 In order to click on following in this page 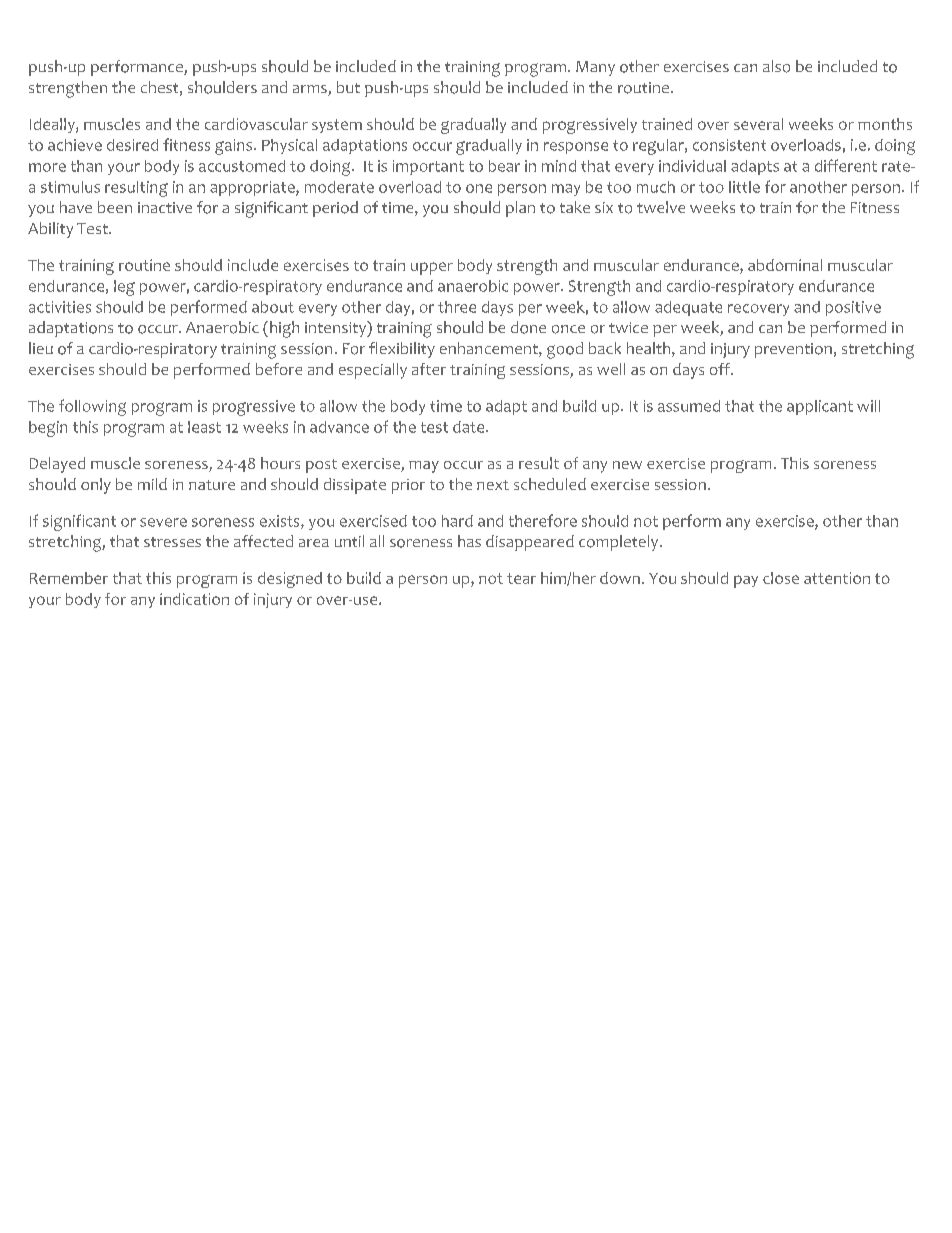, I will do `click(92, 407)`.
